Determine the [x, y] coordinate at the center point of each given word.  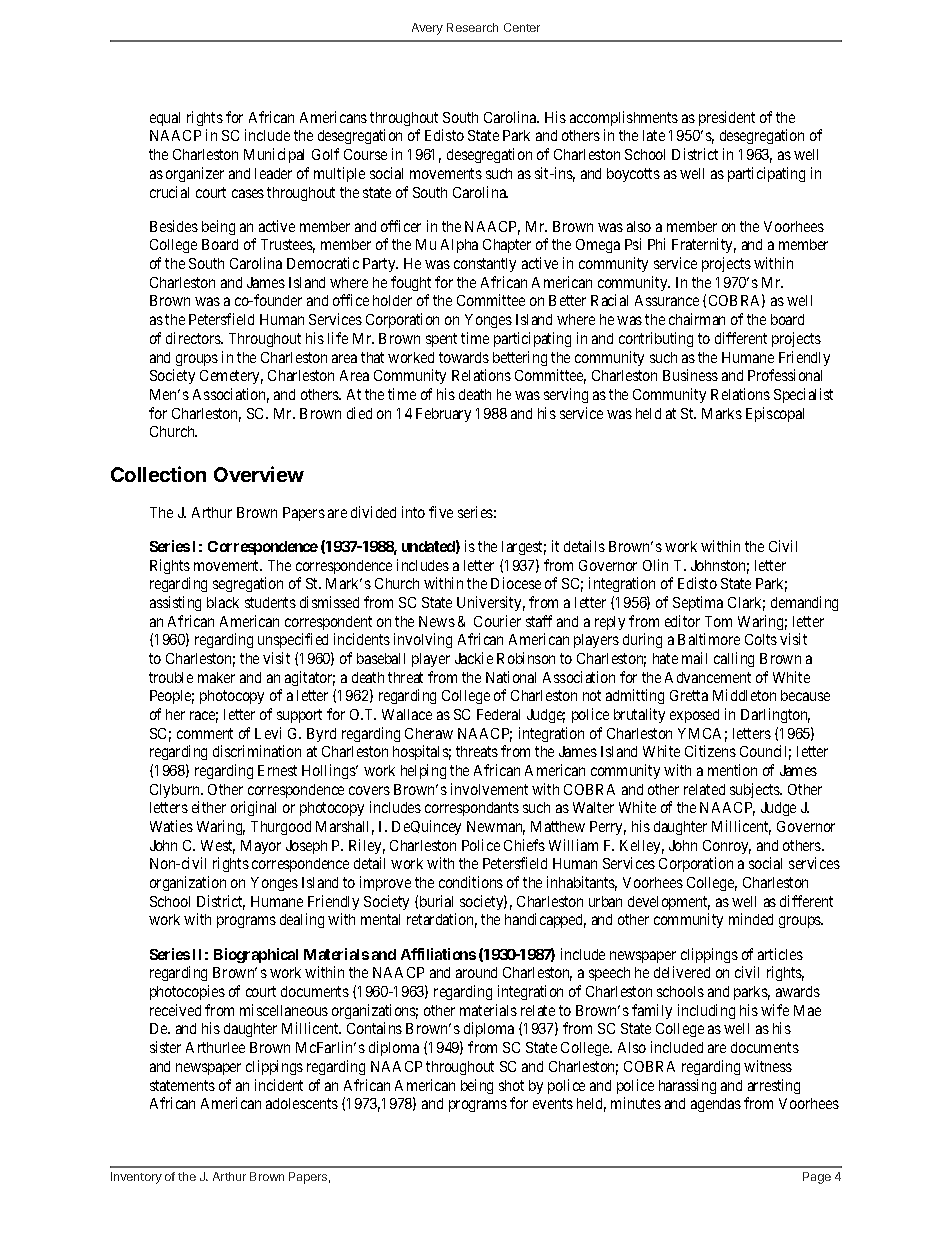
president [727, 118]
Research [472, 27]
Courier [497, 621]
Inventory [136, 1178]
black [223, 602]
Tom [718, 621]
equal [165, 119]
